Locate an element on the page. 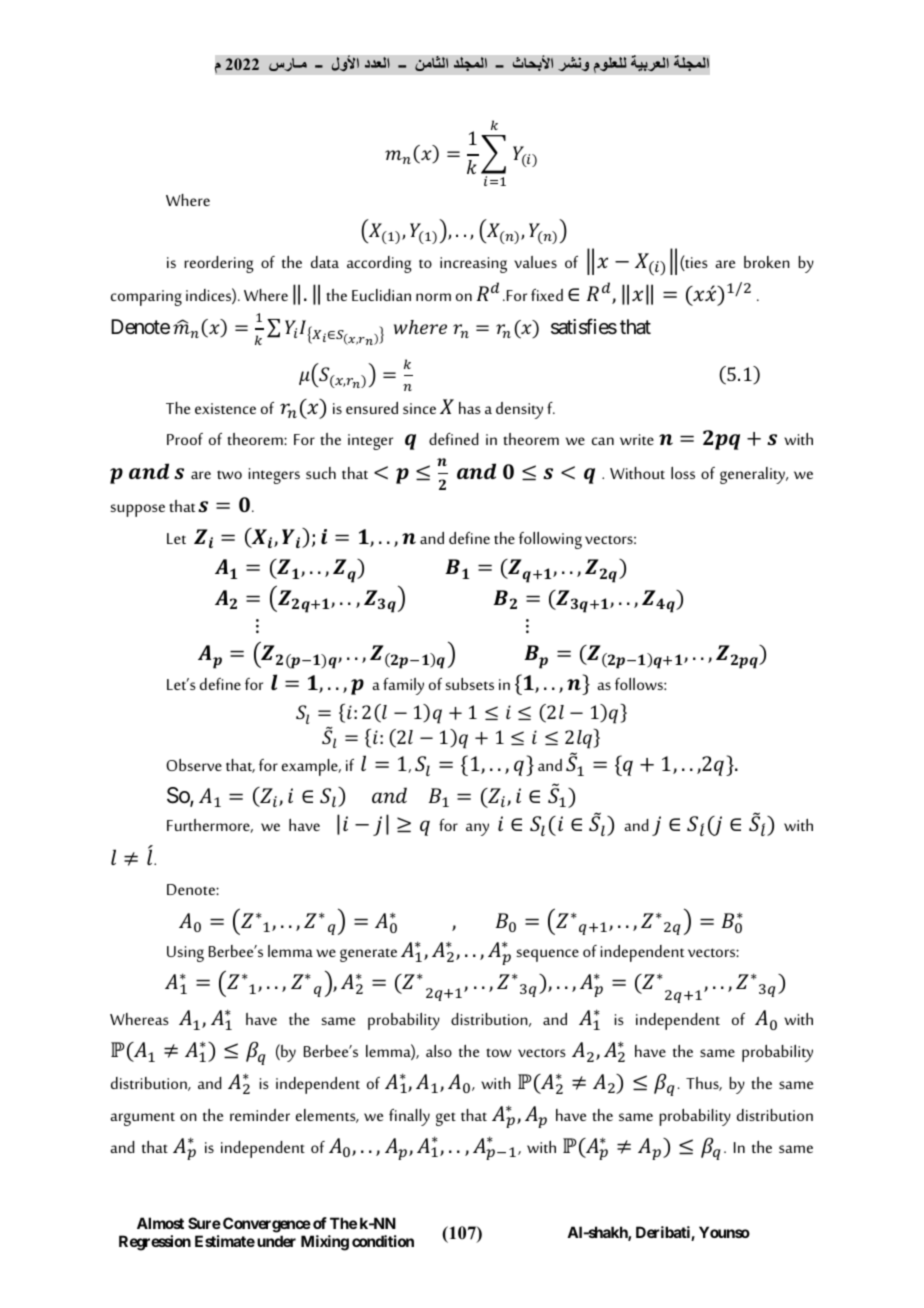 The width and height of the image is (924, 1308). following is located at coordinates (550, 540).
